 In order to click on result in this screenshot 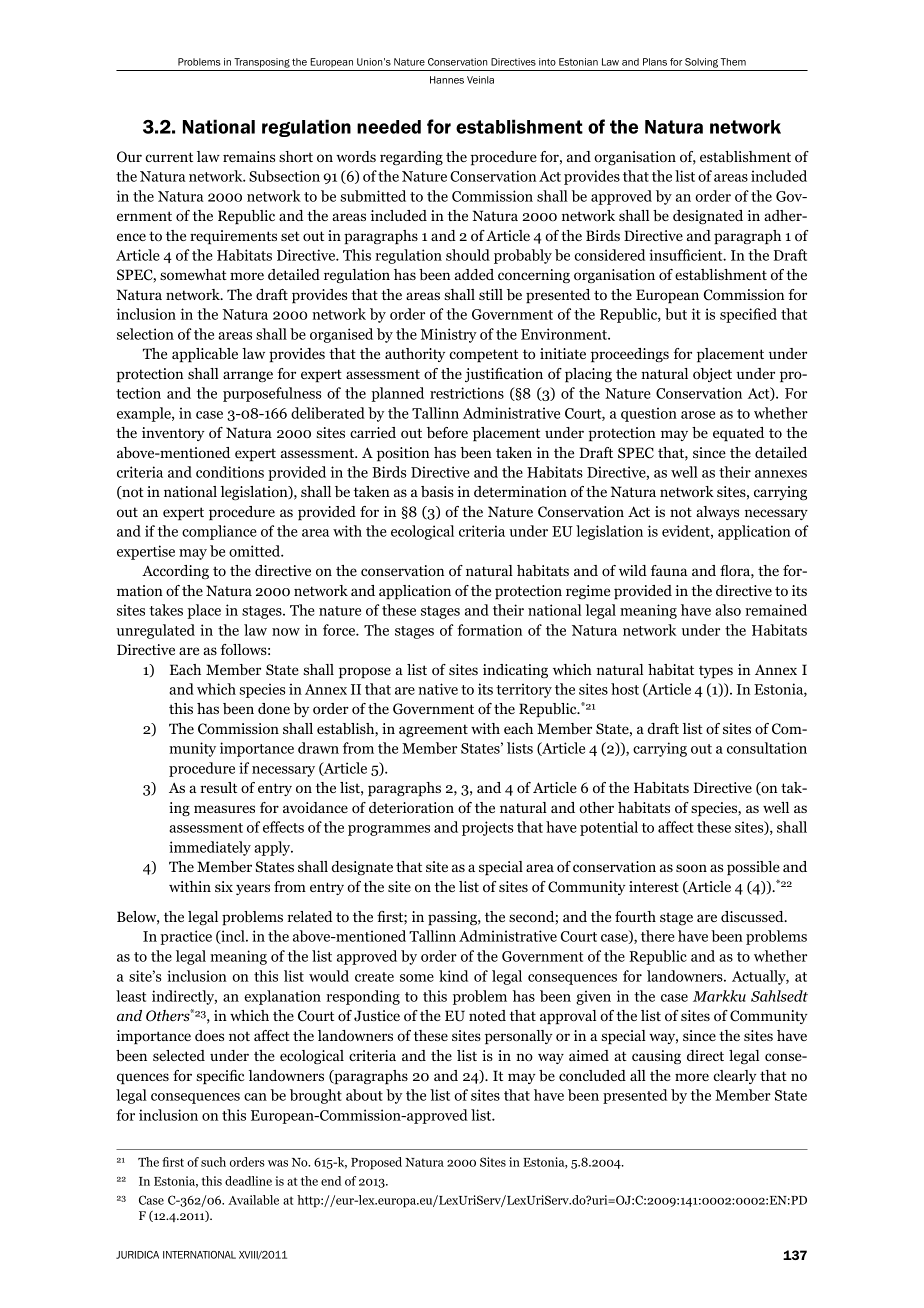, I will do `click(218, 787)`.
